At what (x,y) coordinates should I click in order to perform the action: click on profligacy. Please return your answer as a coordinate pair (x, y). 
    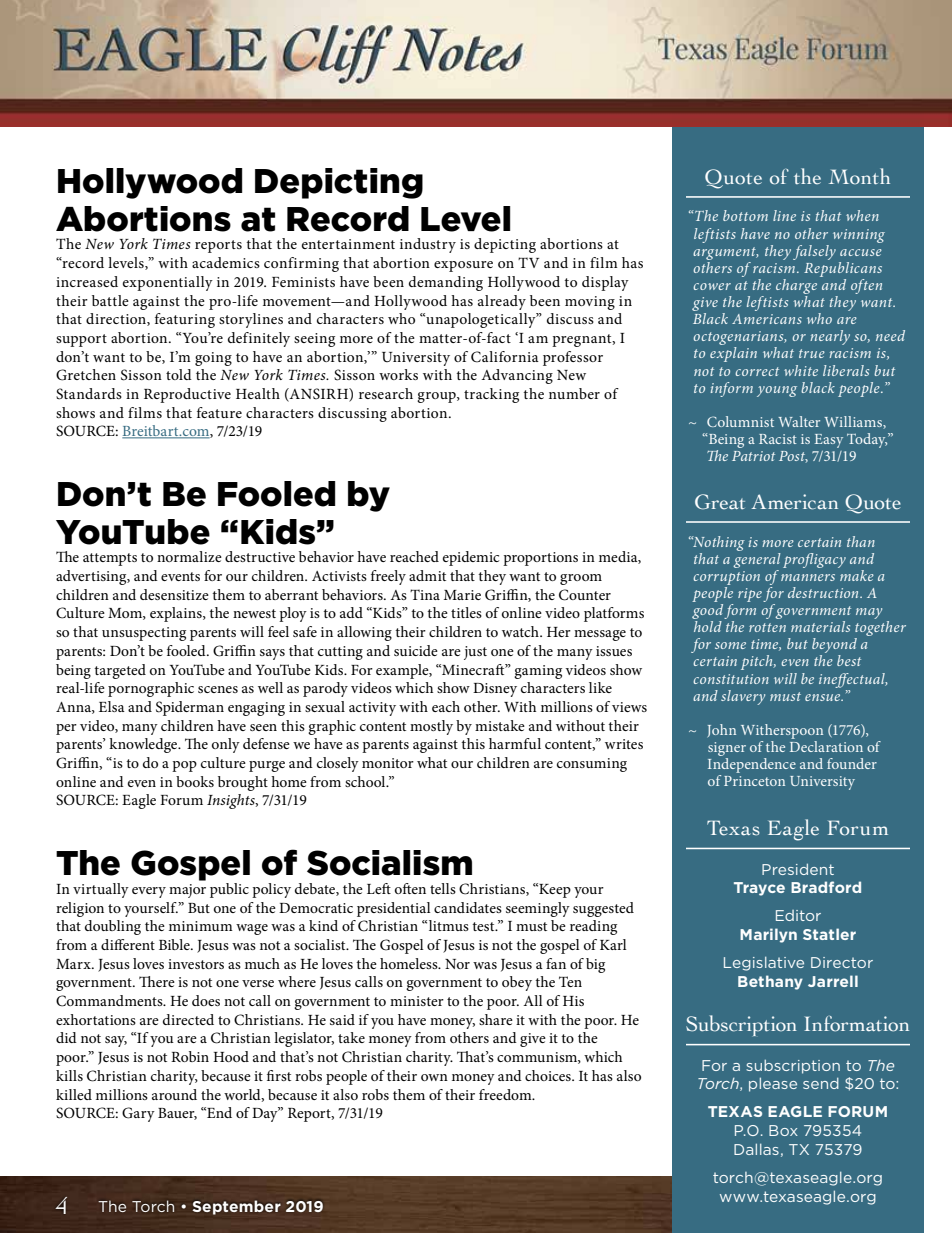
    Looking at the image, I should click on (814, 560).
